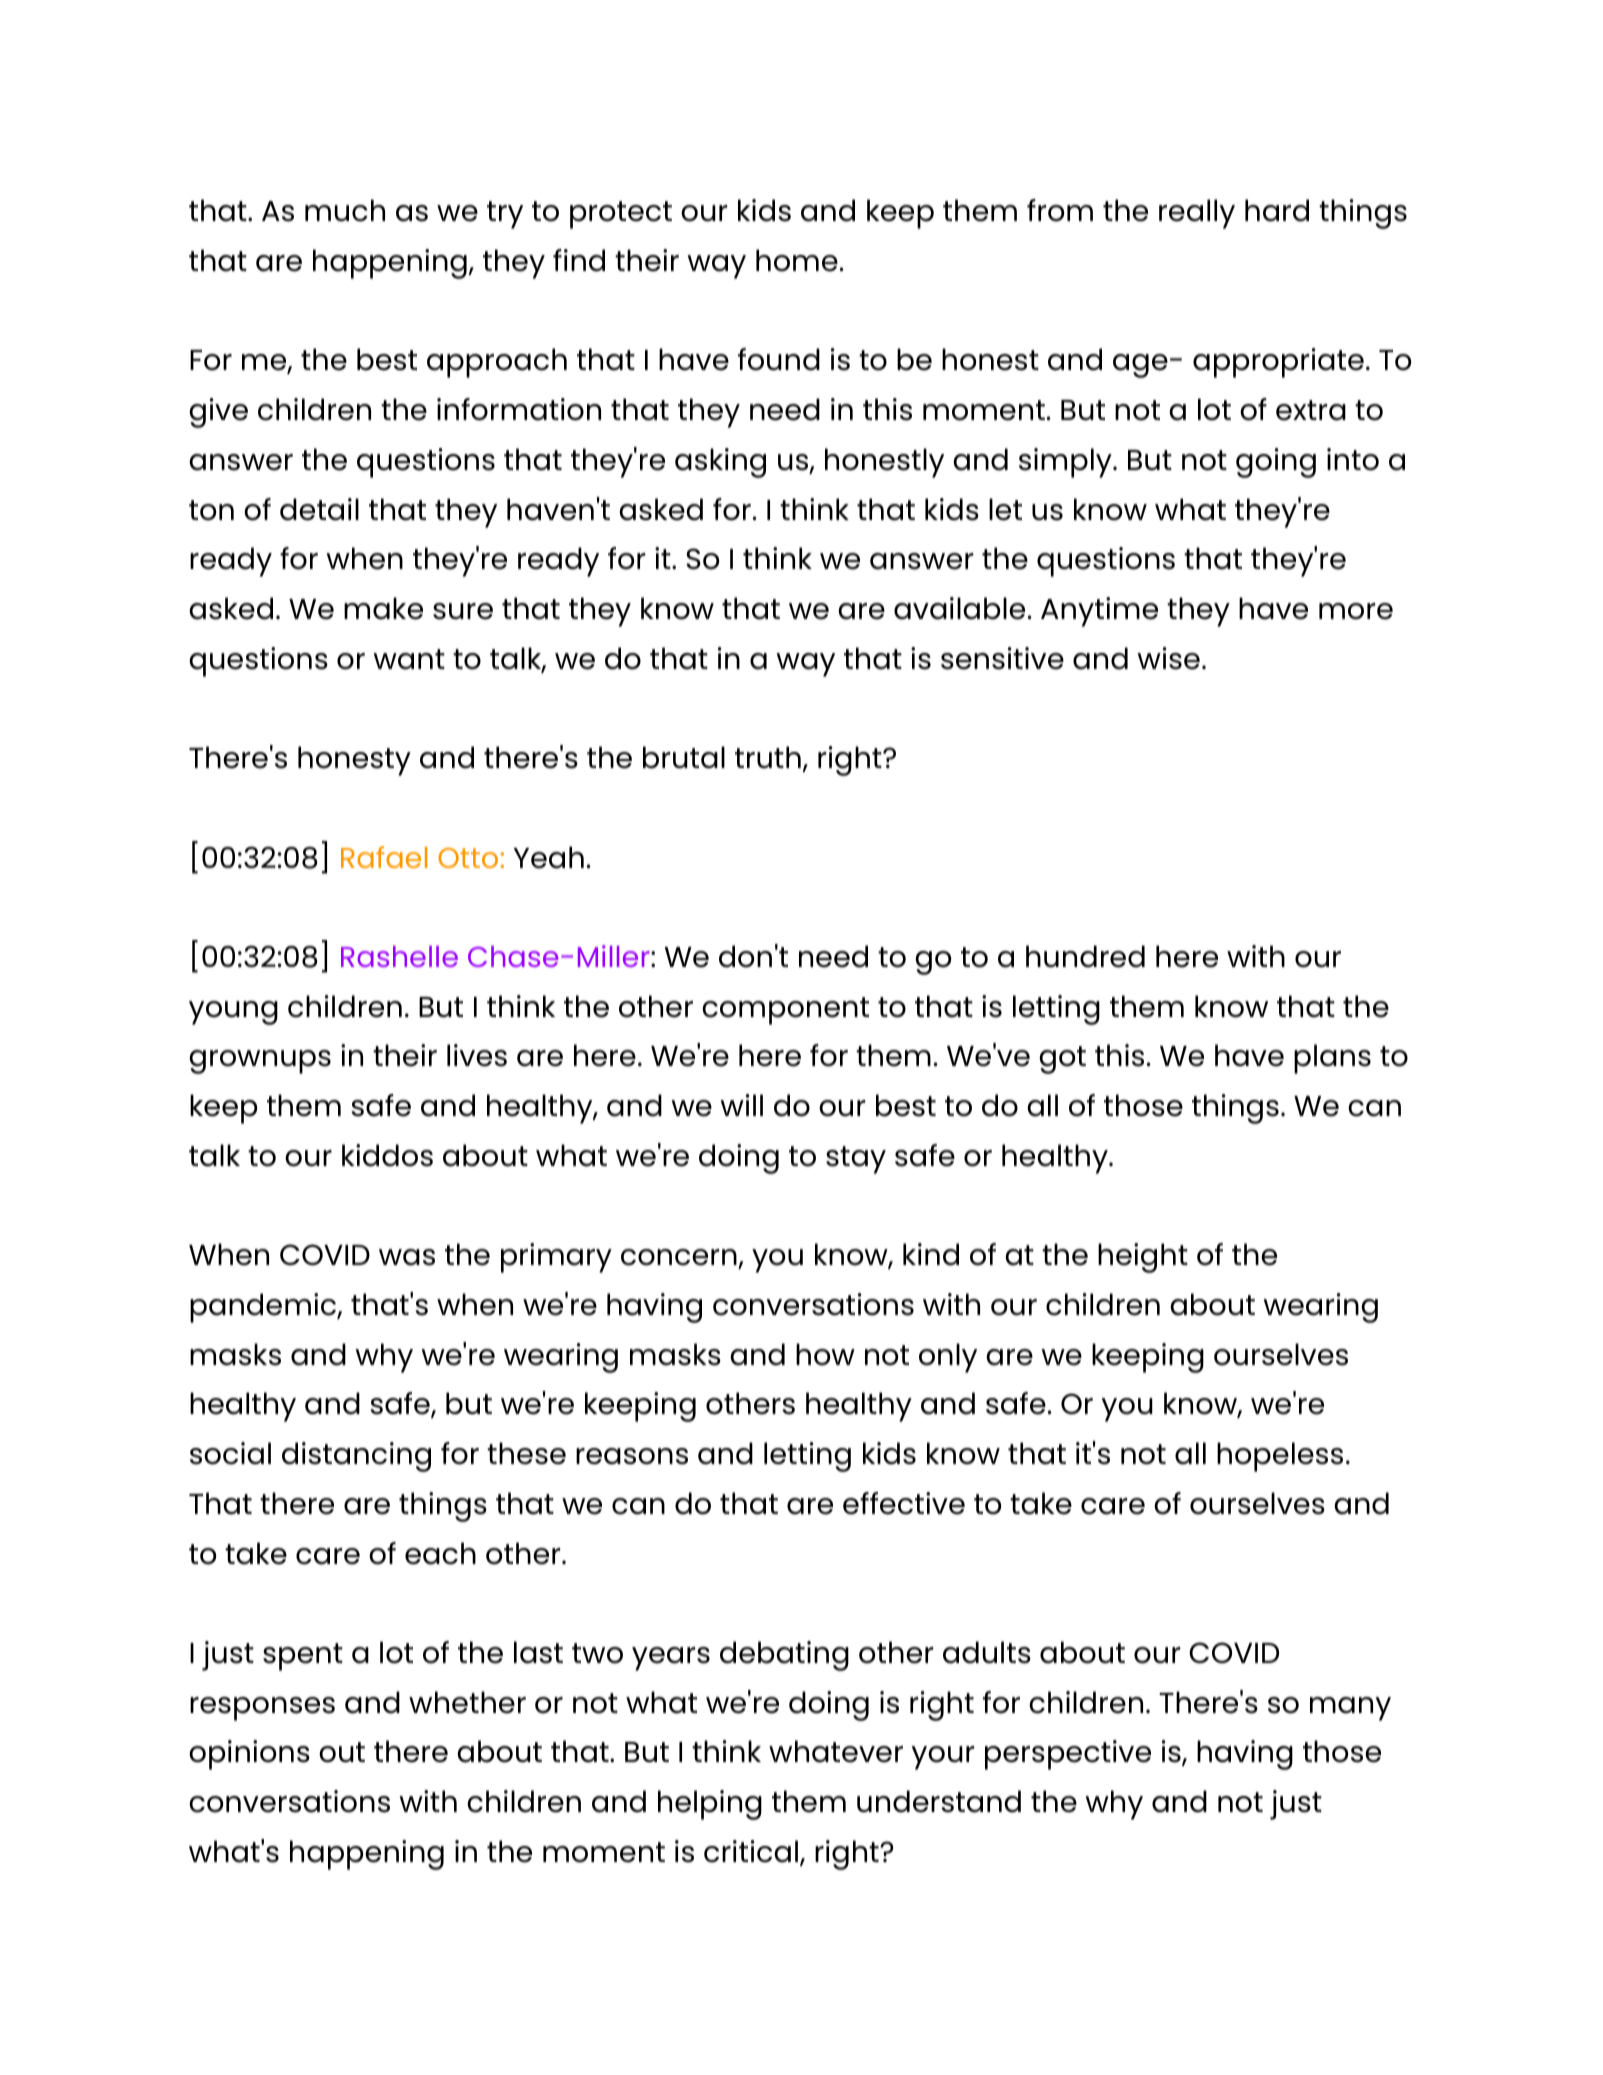 The image size is (1603, 2075). What do you see at coordinates (797, 260) in the page?
I see `home` at bounding box center [797, 260].
